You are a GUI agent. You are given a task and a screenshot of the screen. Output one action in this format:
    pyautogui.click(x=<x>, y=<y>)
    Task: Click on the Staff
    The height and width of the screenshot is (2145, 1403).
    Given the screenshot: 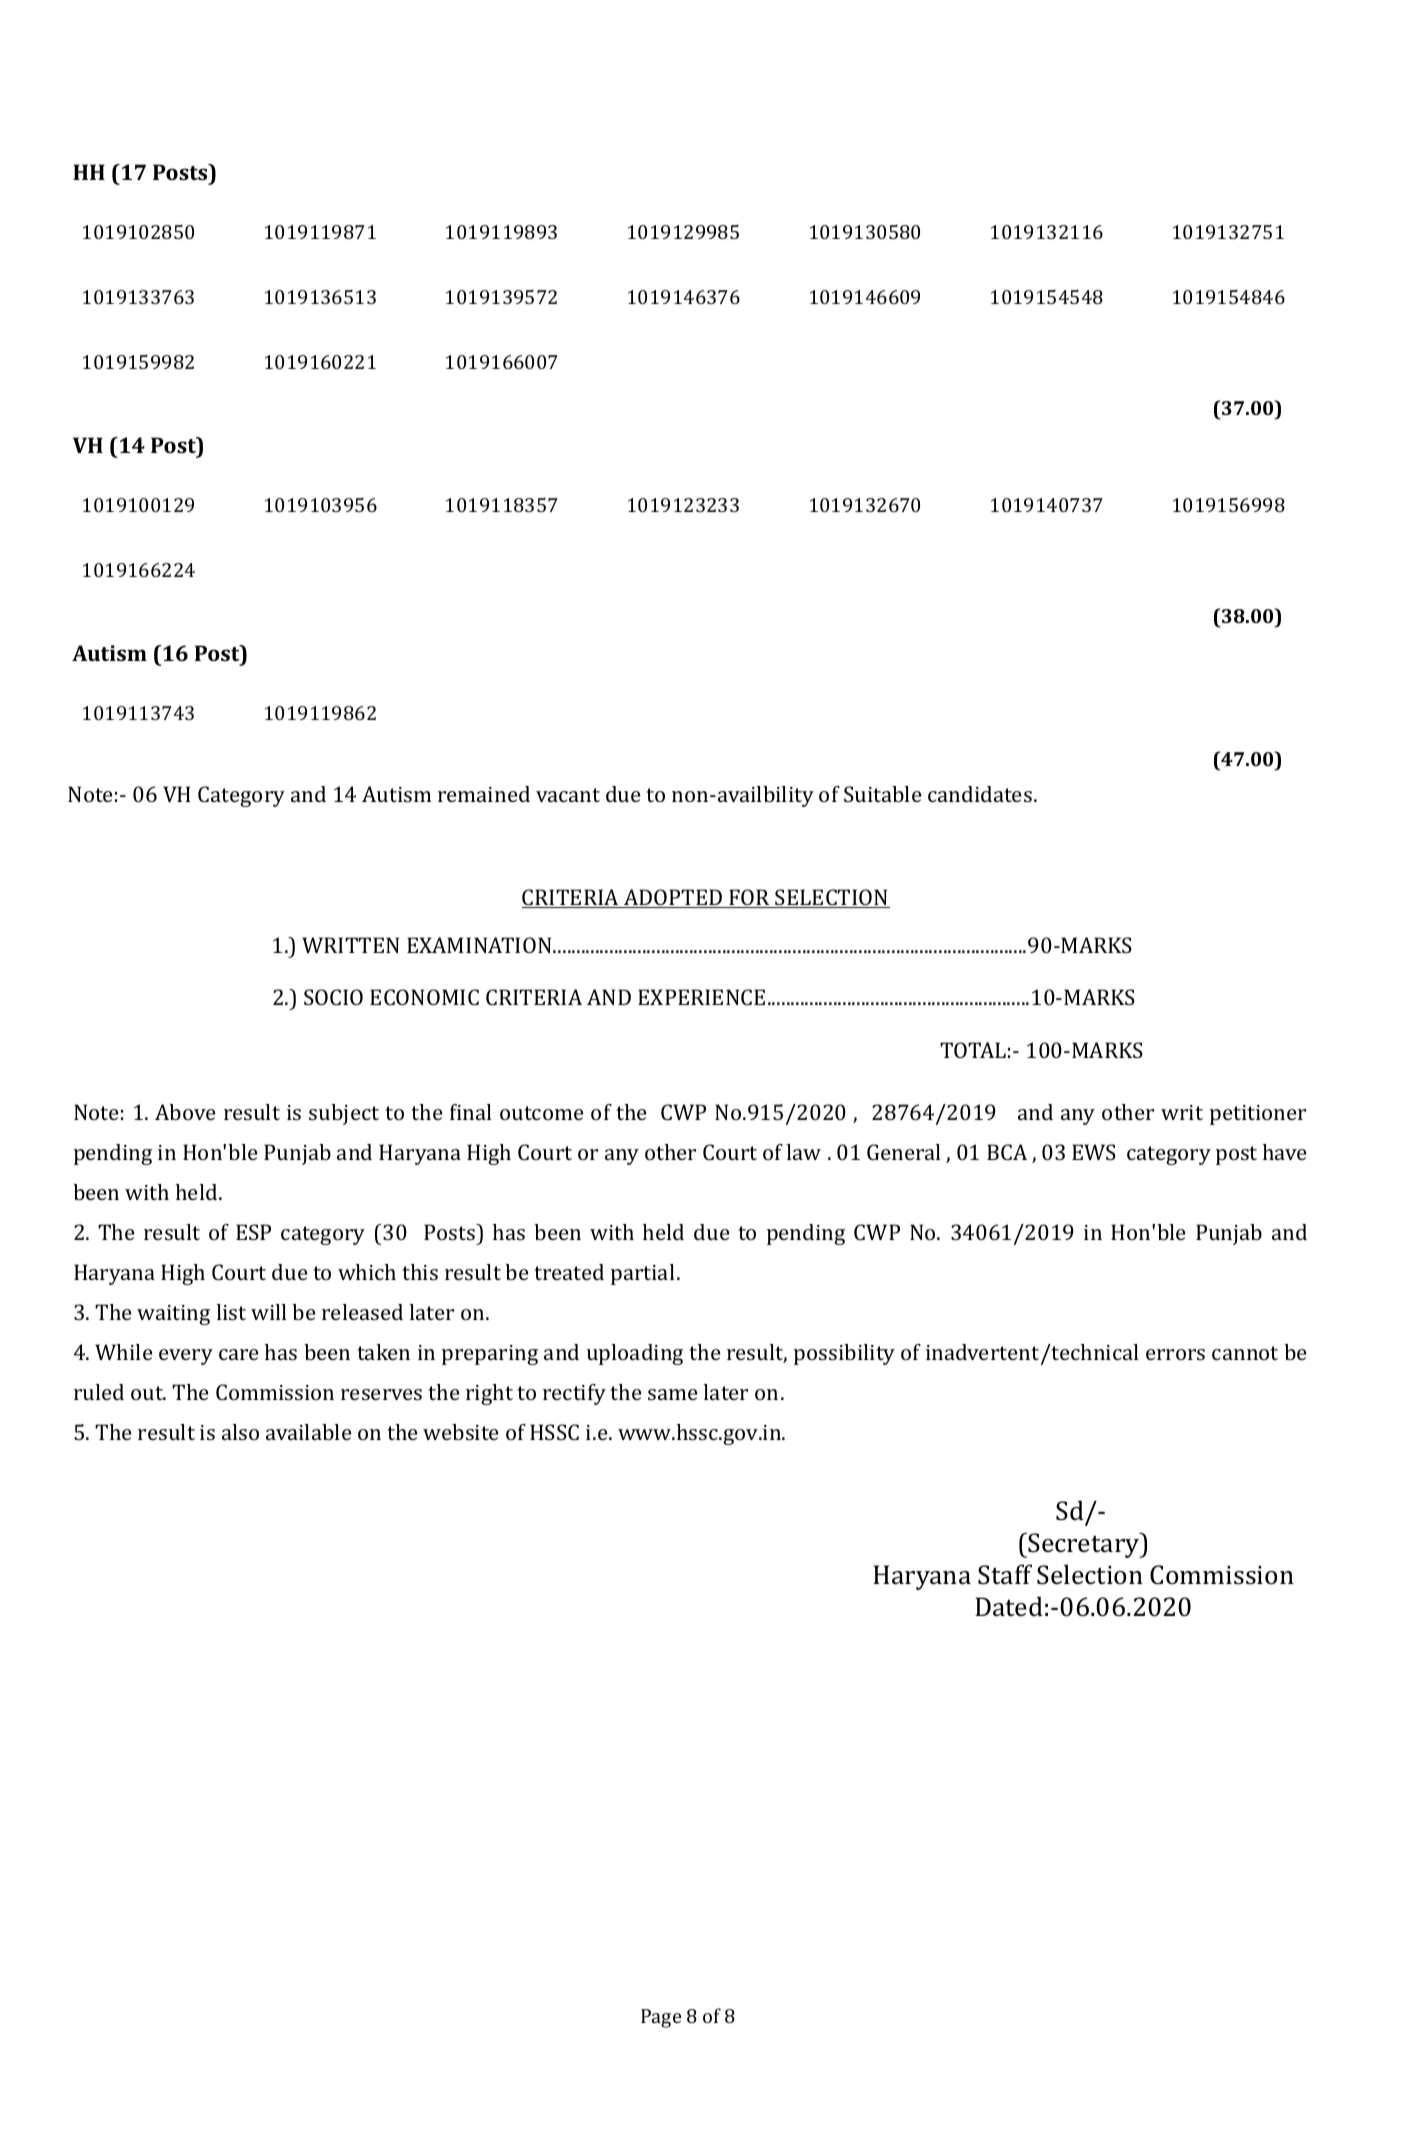 What is the action you would take?
    pyautogui.click(x=1005, y=1574)
